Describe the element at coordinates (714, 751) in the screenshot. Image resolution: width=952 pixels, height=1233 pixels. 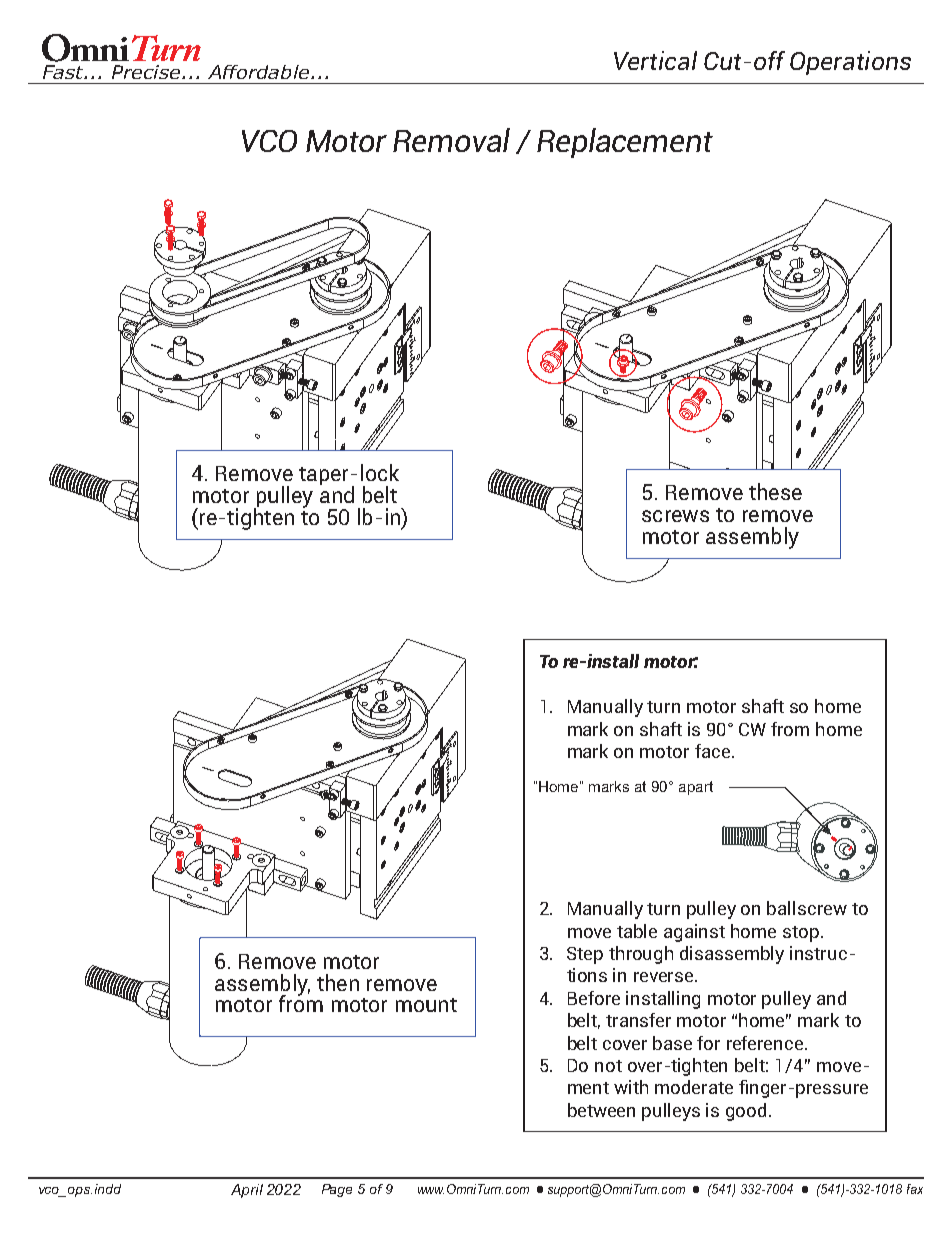
I see `face` at that location.
